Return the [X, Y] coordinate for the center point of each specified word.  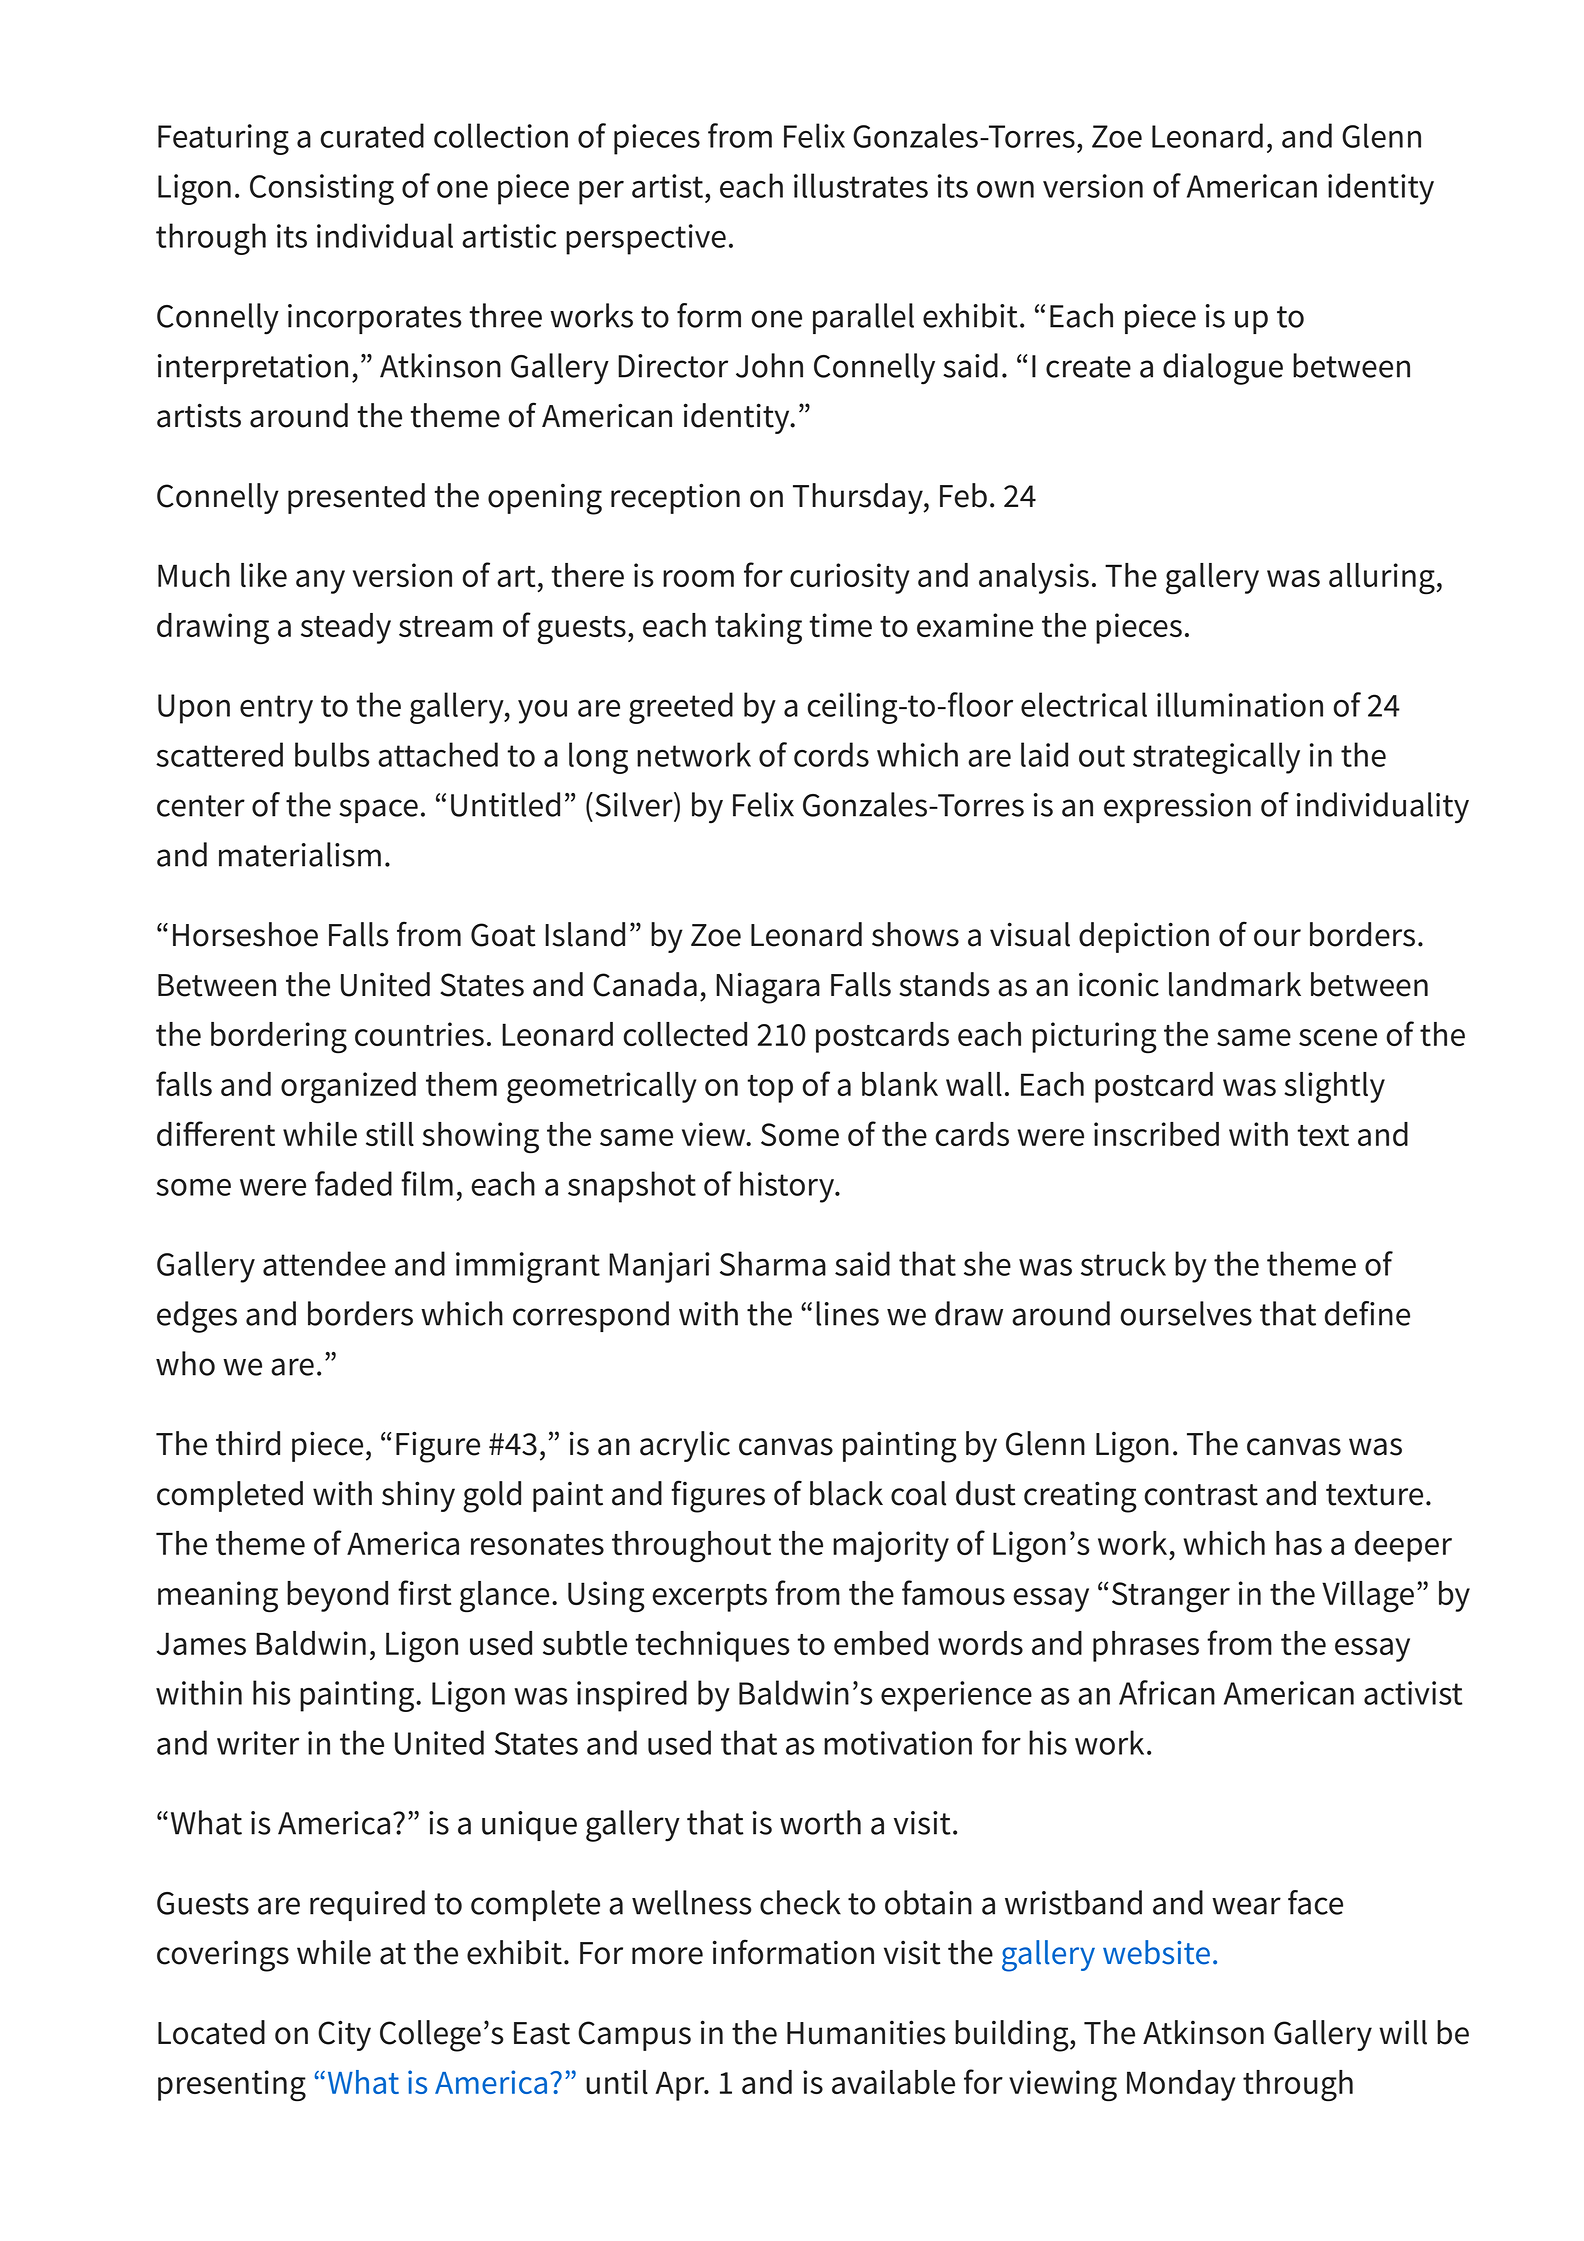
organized [348, 1088]
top [770, 1089]
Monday [1181, 2085]
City [344, 2035]
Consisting [322, 189]
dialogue [1223, 369]
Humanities [866, 2032]
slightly [1334, 1088]
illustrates [861, 185]
